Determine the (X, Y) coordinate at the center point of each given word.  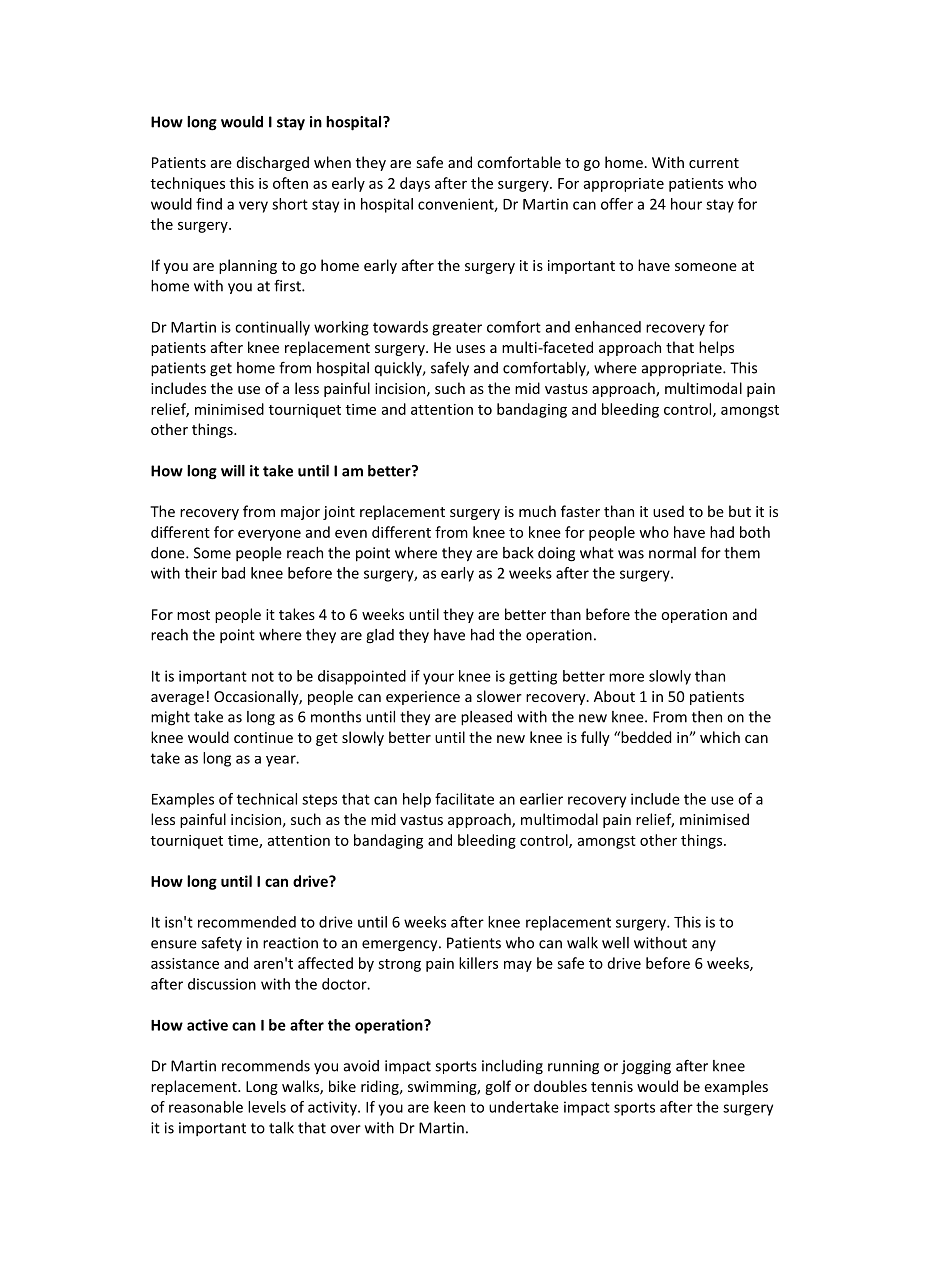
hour (686, 204)
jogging (646, 1067)
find (209, 204)
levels (267, 1107)
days (415, 184)
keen (449, 1107)
